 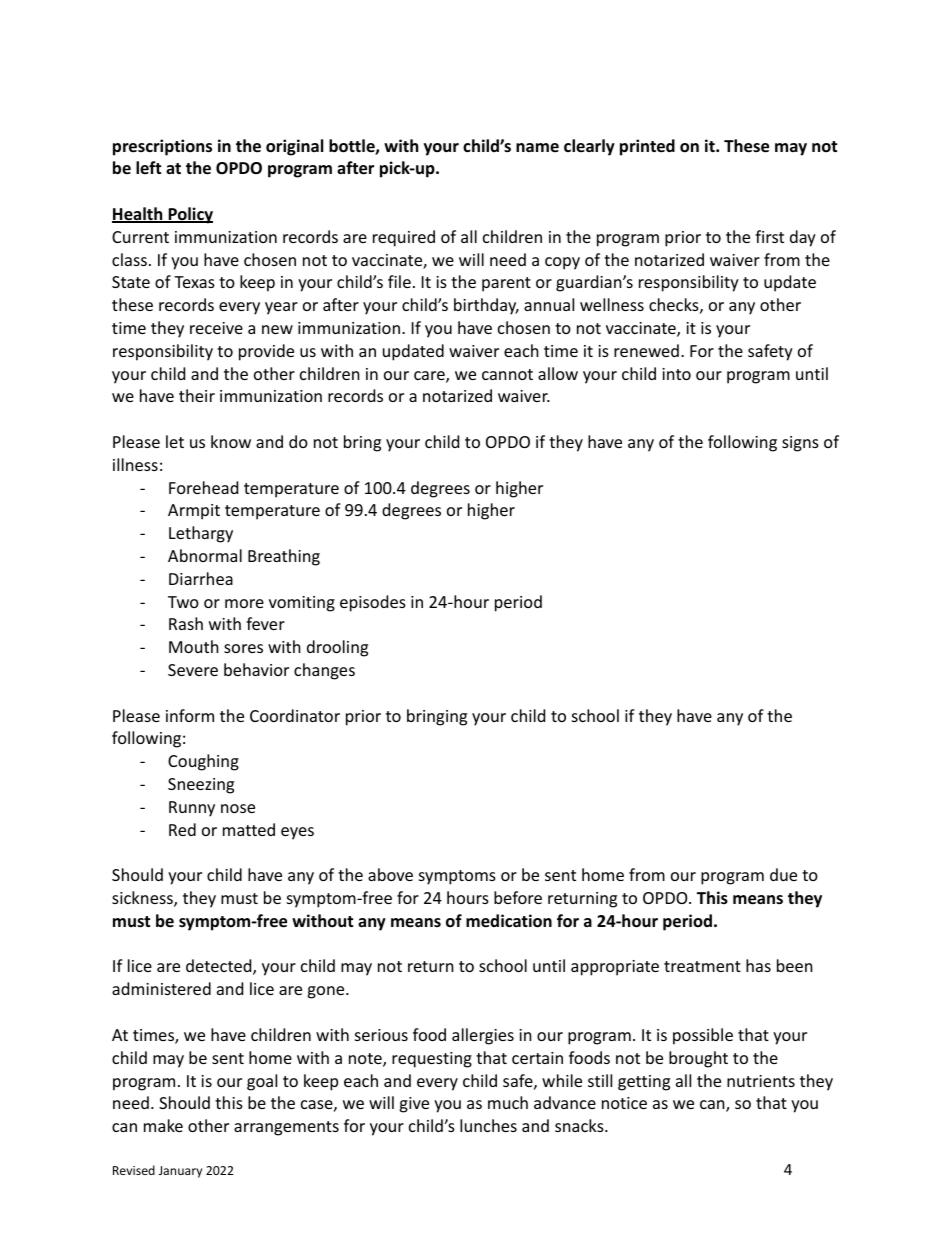 I want to click on January, so click(x=180, y=1172).
